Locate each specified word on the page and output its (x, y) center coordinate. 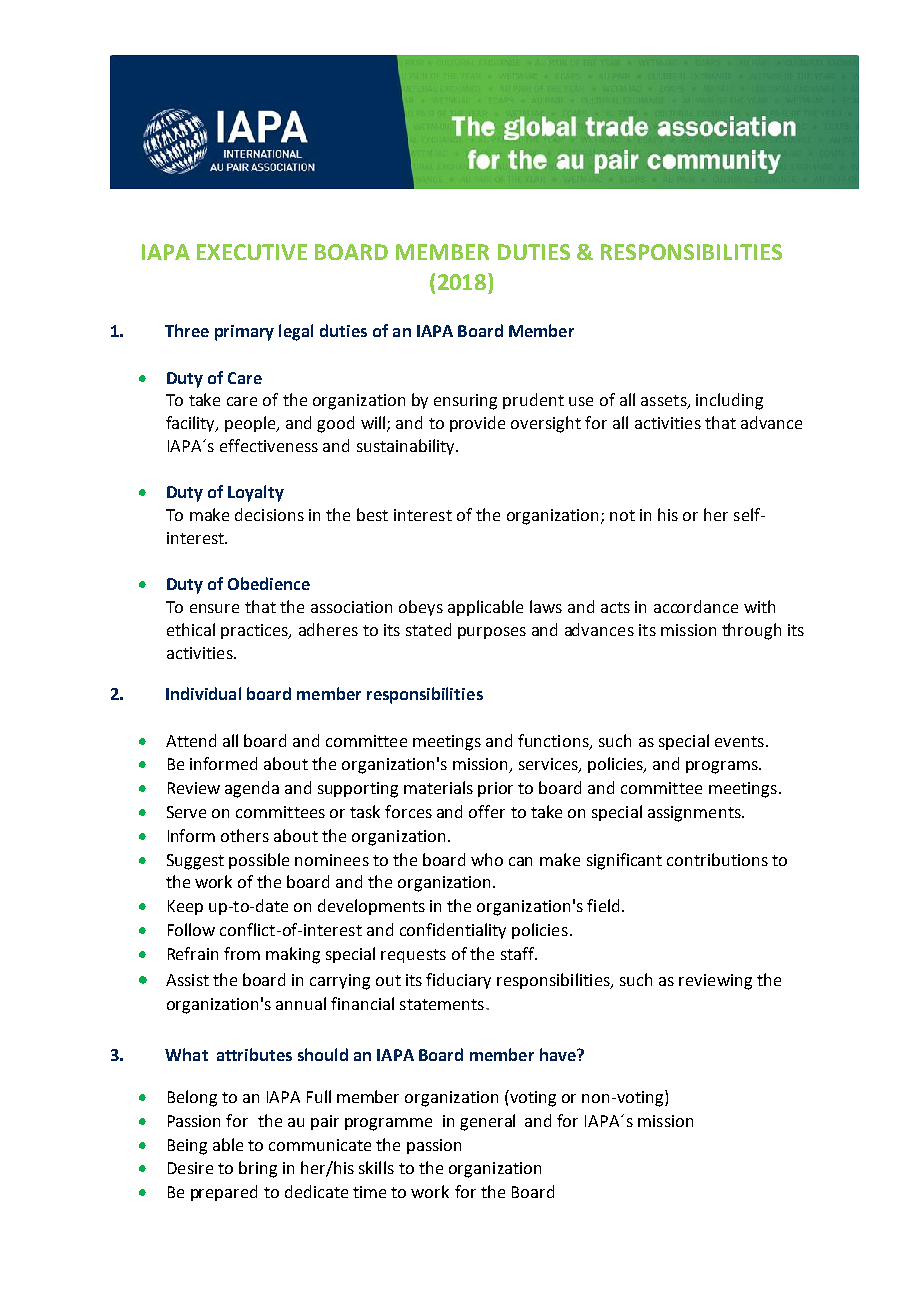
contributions (717, 859)
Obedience (269, 583)
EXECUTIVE (252, 252)
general (487, 1122)
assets (665, 402)
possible (259, 861)
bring (258, 1169)
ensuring (465, 402)
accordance (696, 606)
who (487, 859)
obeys (421, 608)
